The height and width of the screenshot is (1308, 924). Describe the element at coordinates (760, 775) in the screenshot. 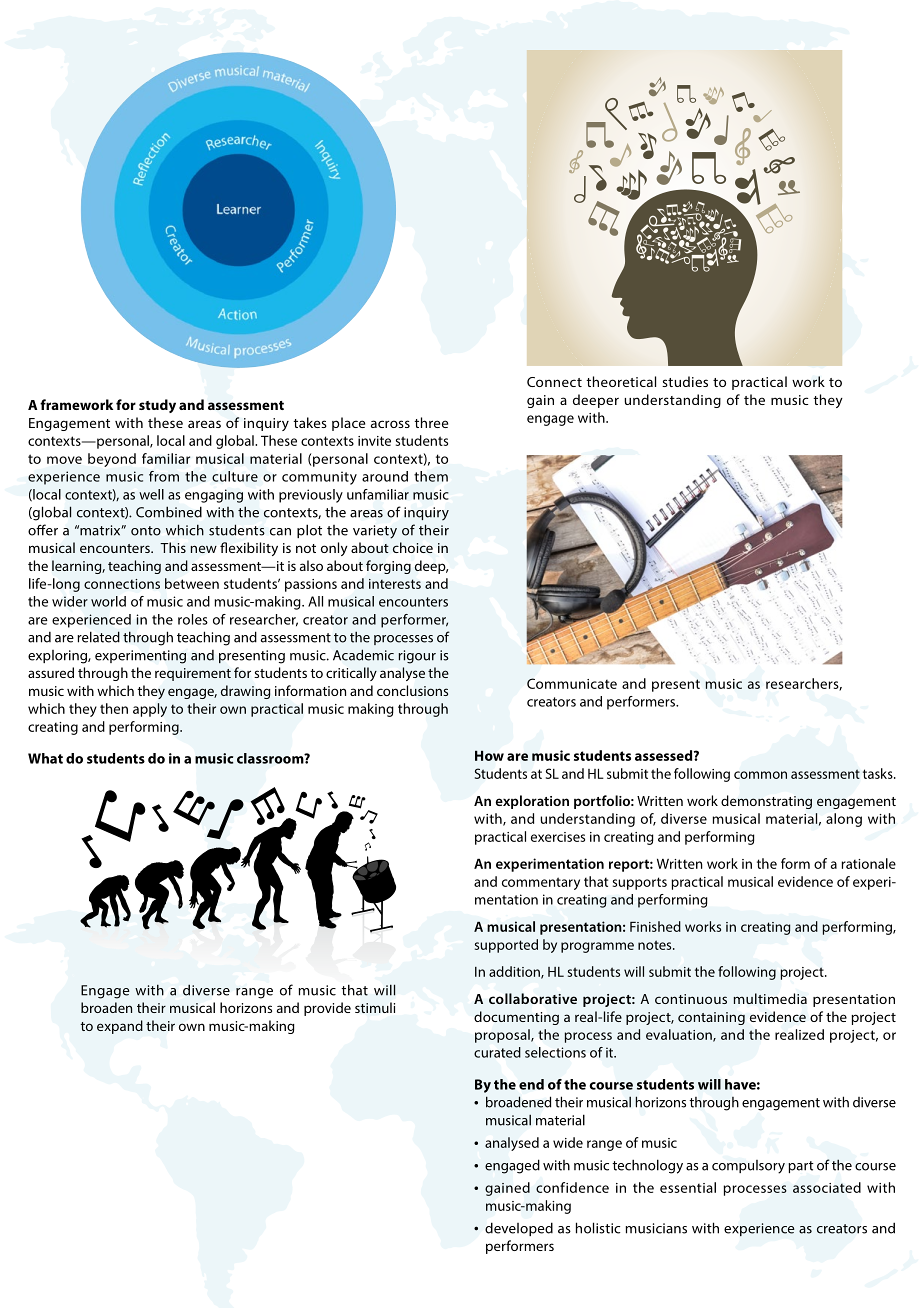

I see `common` at that location.
